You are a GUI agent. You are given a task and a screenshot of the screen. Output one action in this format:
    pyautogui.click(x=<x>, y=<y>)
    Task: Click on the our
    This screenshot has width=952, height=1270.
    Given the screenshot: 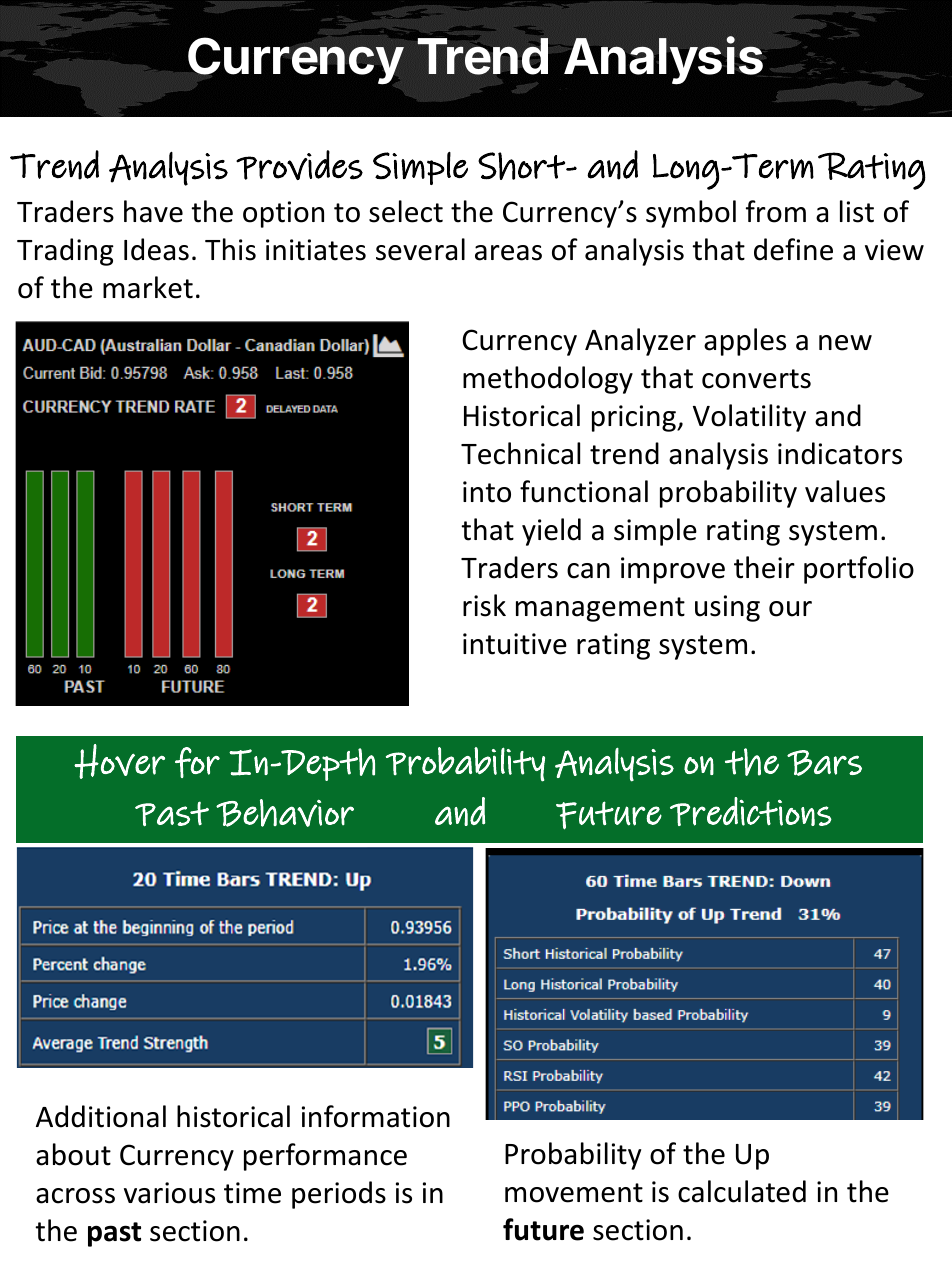 What is the action you would take?
    pyautogui.click(x=790, y=609)
